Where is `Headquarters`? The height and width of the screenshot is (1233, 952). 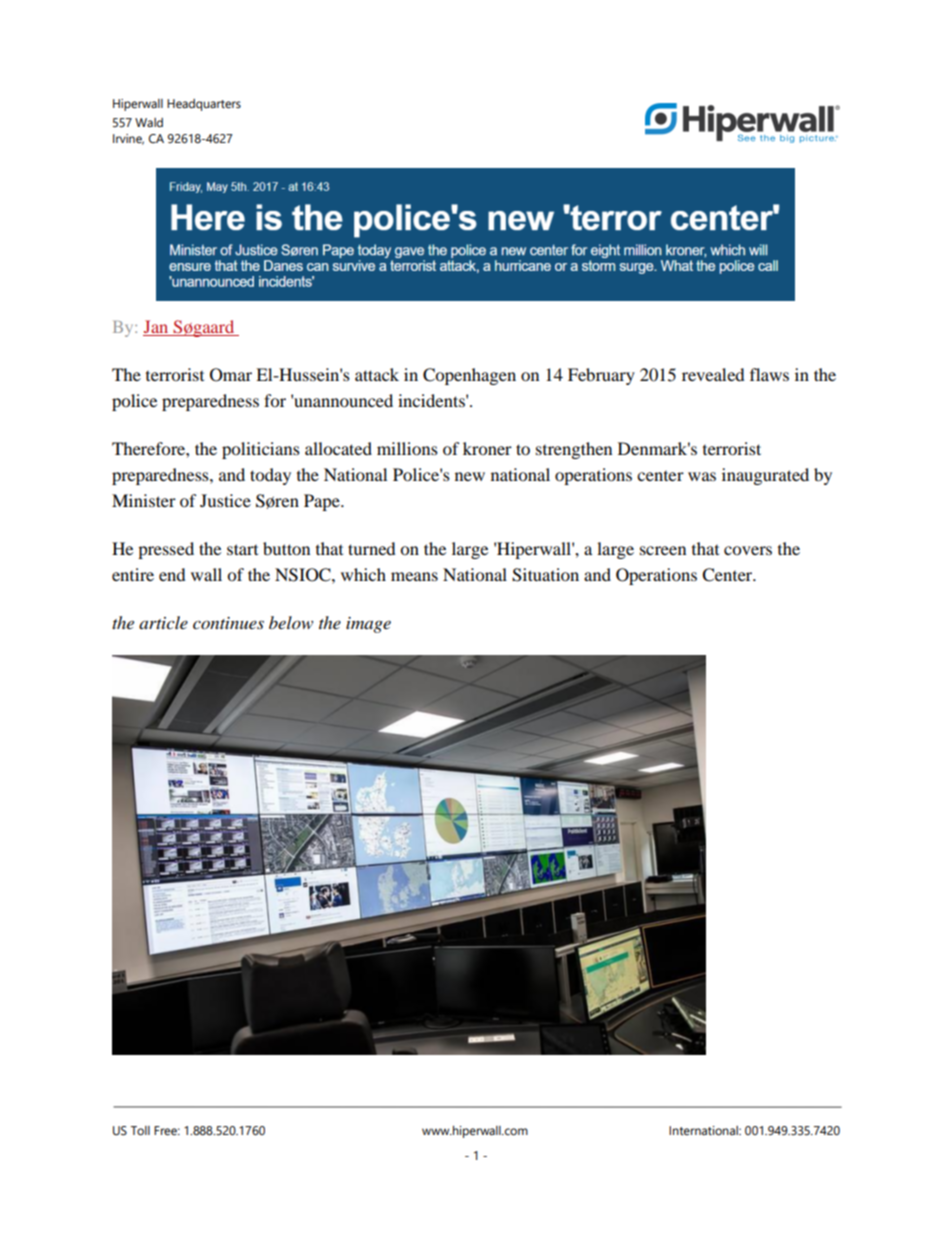
Headquarters is located at coordinates (204, 105).
